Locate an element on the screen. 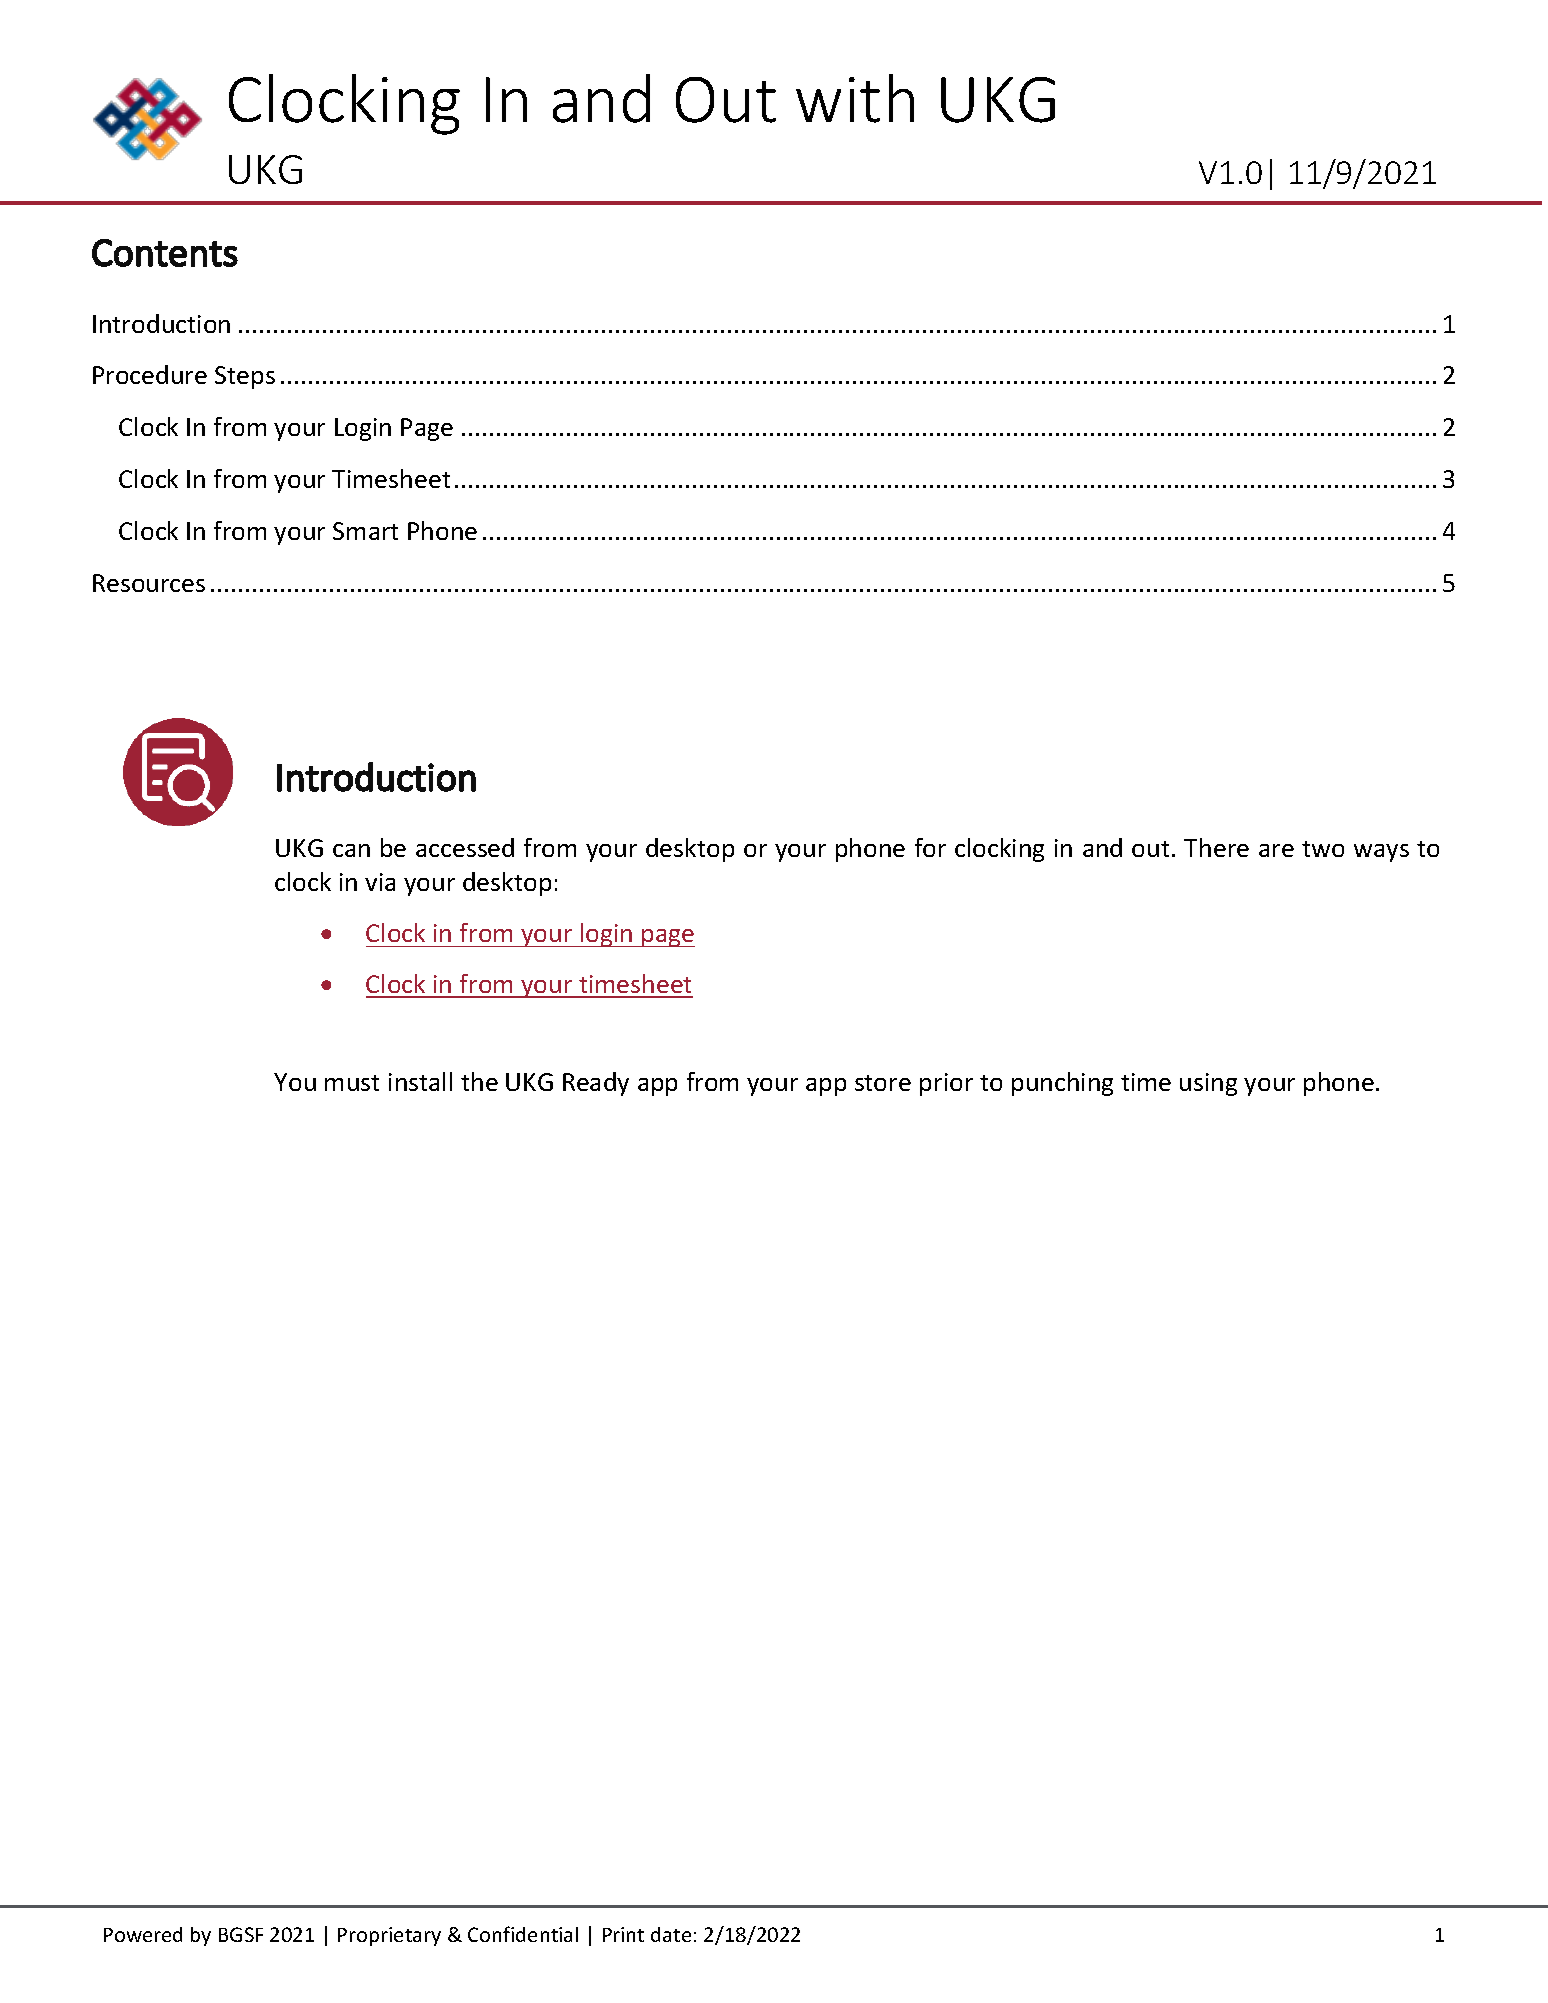  Print is located at coordinates (623, 1934).
